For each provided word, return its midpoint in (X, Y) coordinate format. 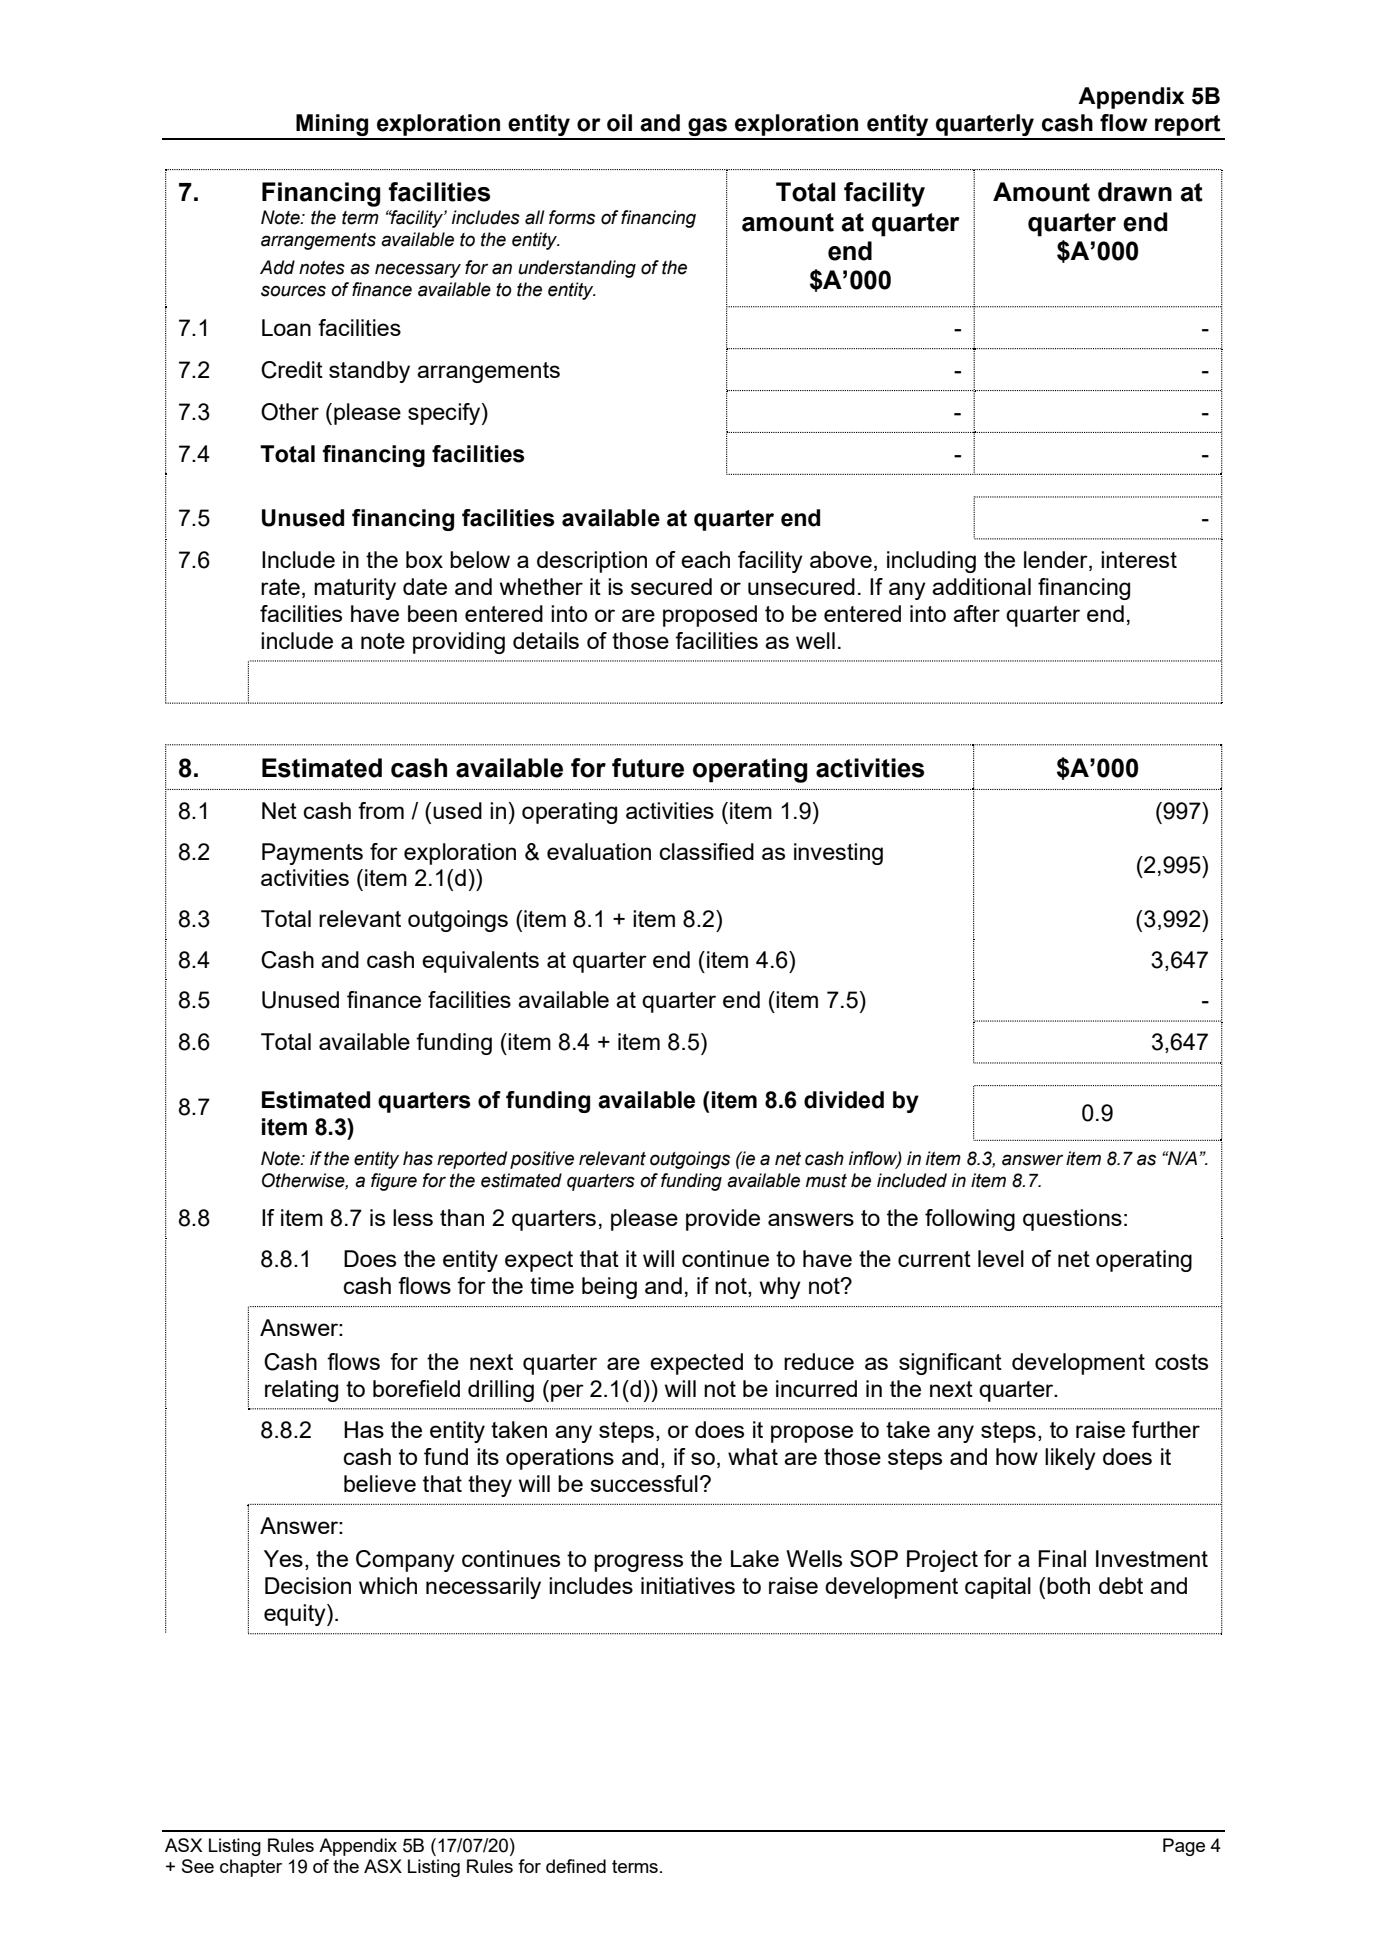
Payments (312, 854)
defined (576, 1866)
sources (293, 291)
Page (1184, 1847)
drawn (1135, 192)
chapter (251, 1868)
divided (844, 1100)
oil (619, 123)
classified (706, 851)
